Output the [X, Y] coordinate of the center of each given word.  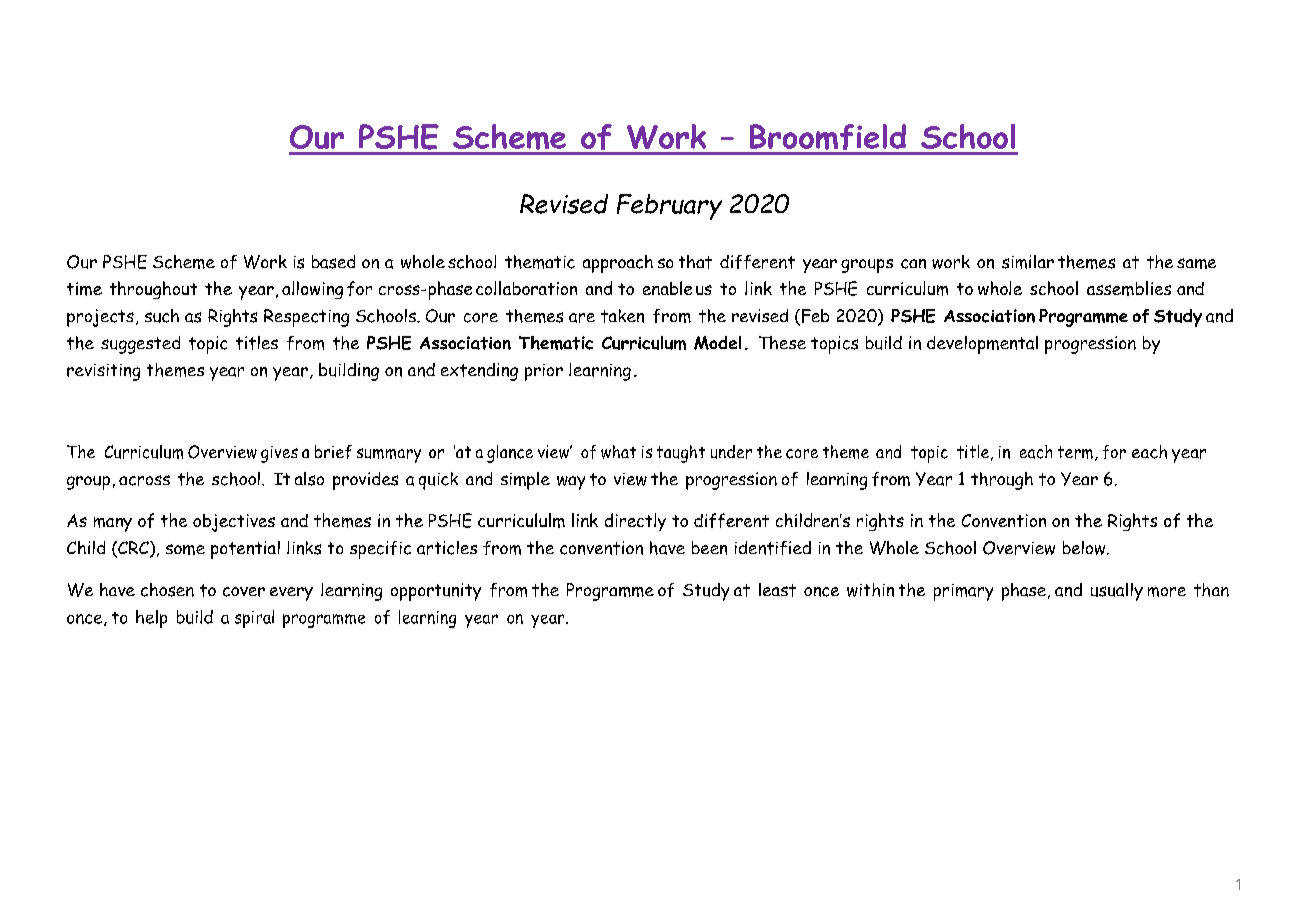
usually [1117, 592]
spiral [254, 619]
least [777, 590]
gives [279, 454]
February [669, 207]
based [333, 262]
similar [1028, 262]
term [1075, 452]
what [618, 452]
